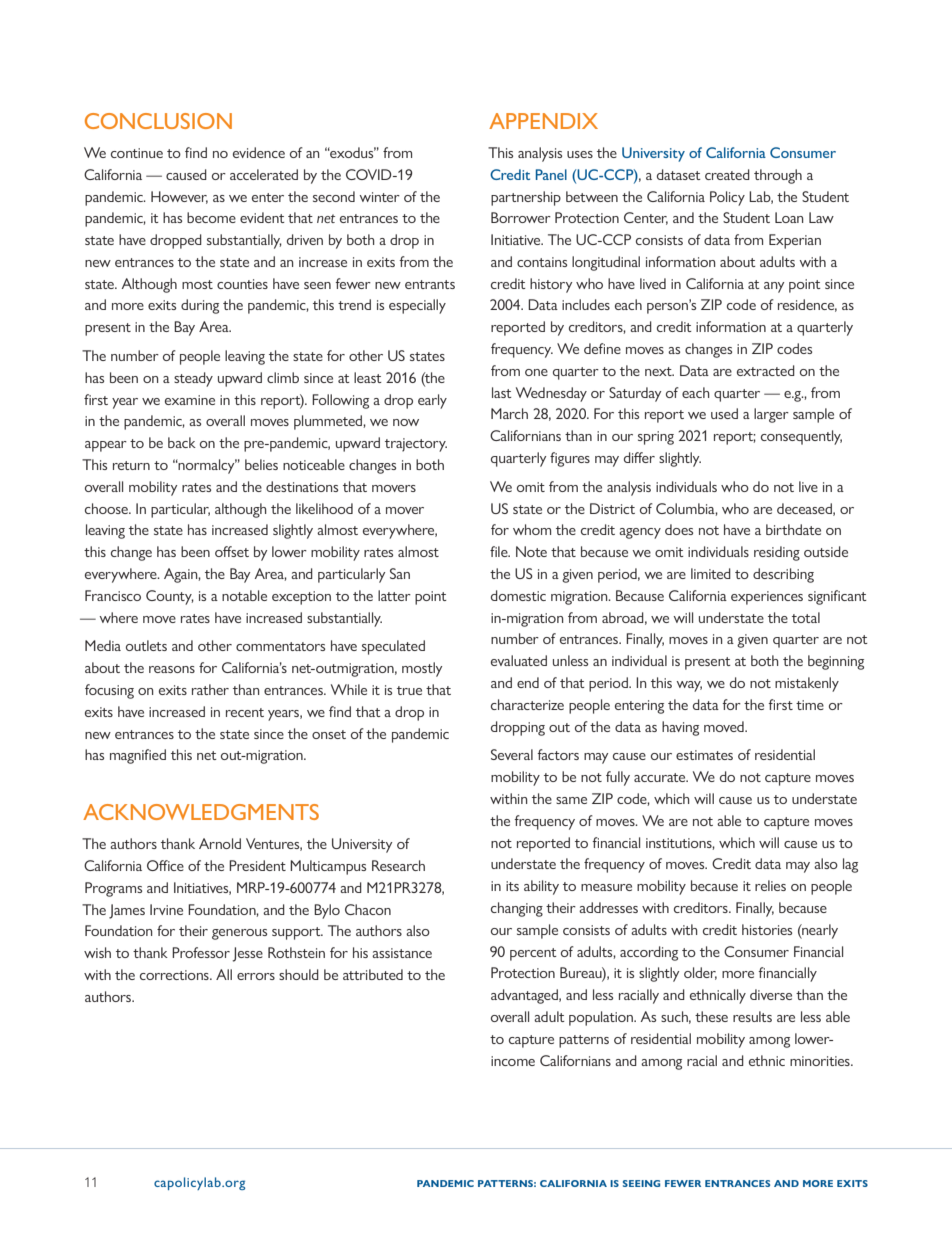  Describe the element at coordinates (771, 415) in the screenshot. I see `larger` at that location.
